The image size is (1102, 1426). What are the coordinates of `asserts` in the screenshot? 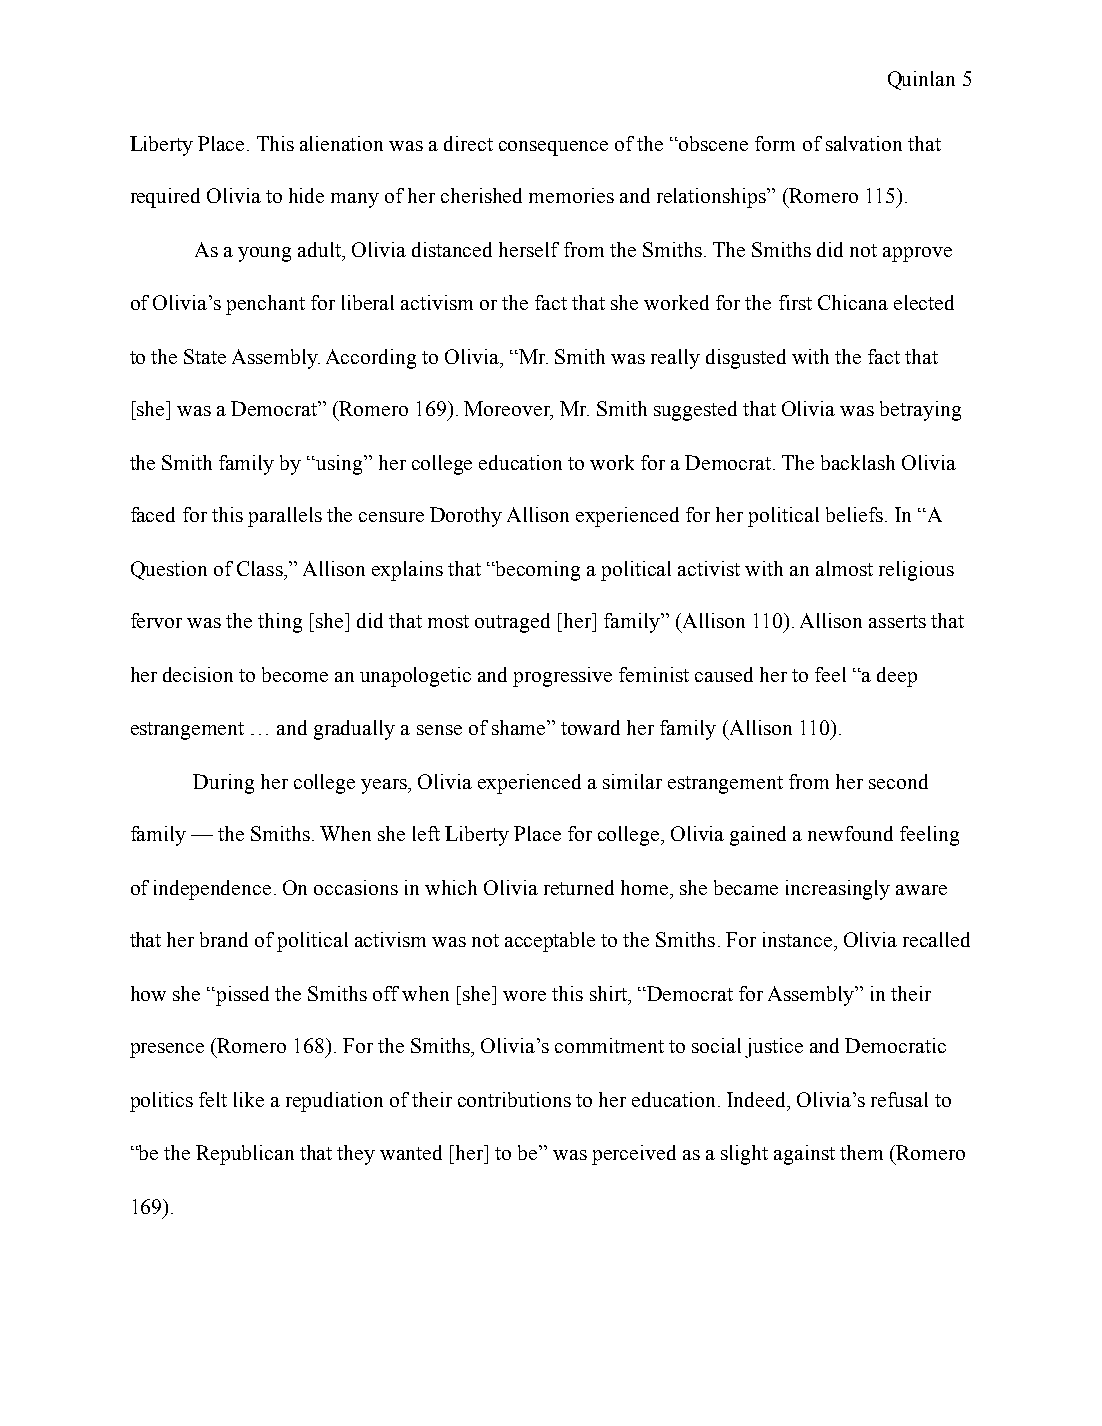 It's located at (897, 621).
